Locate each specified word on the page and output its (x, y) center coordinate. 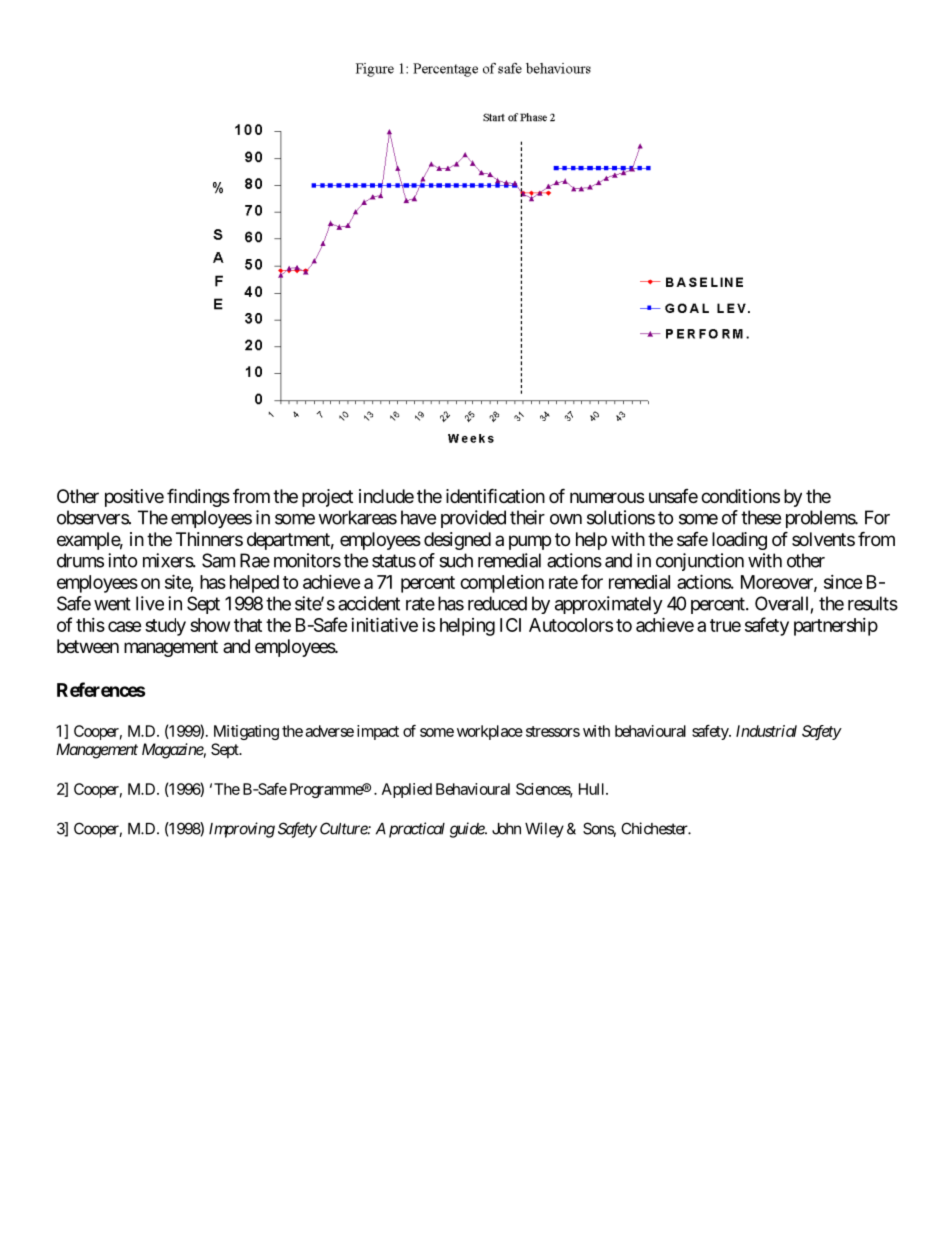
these (761, 517)
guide (468, 830)
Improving (242, 830)
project (327, 498)
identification (495, 496)
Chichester (655, 828)
